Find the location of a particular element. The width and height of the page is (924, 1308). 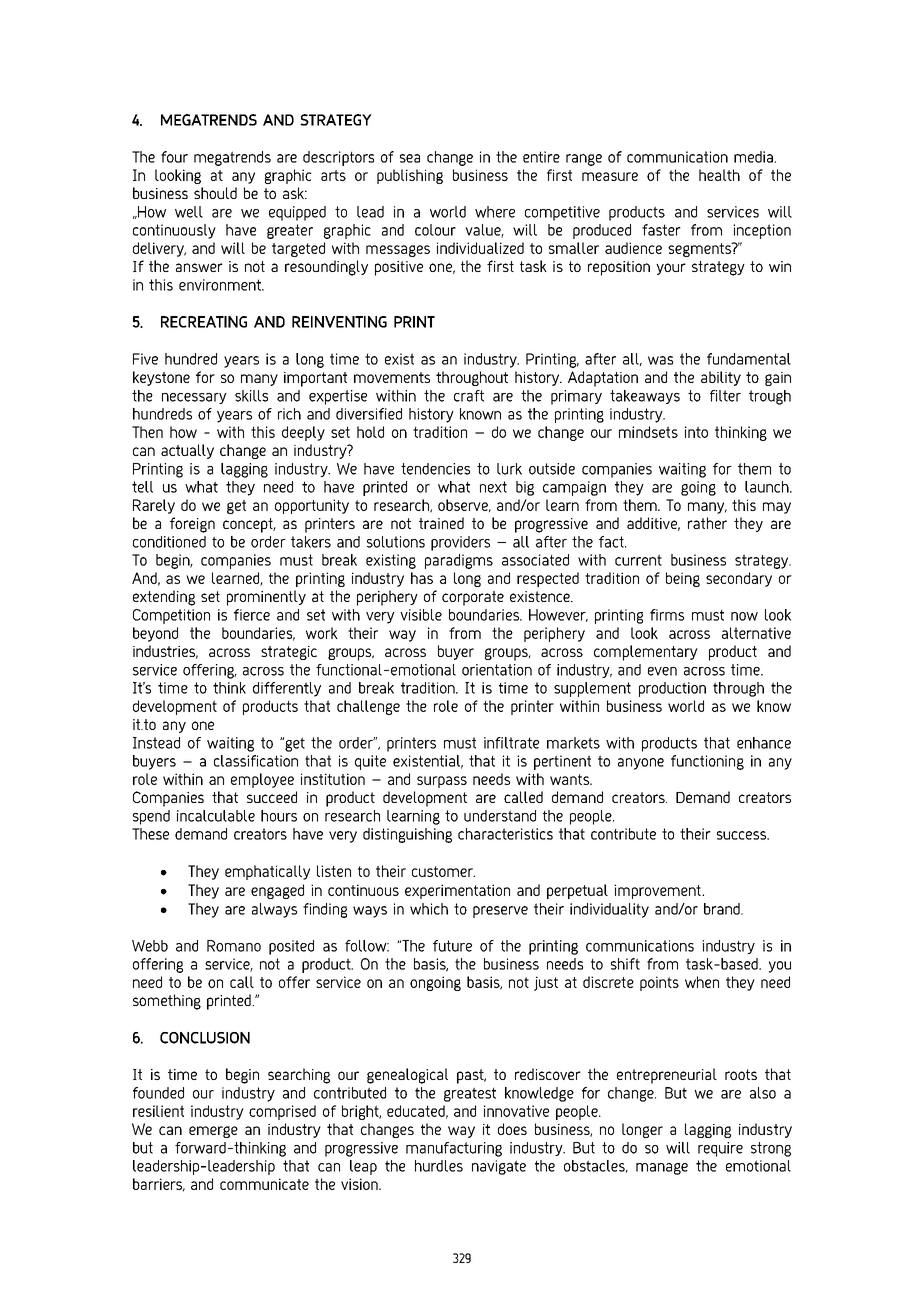

emerge is located at coordinates (213, 1132).
